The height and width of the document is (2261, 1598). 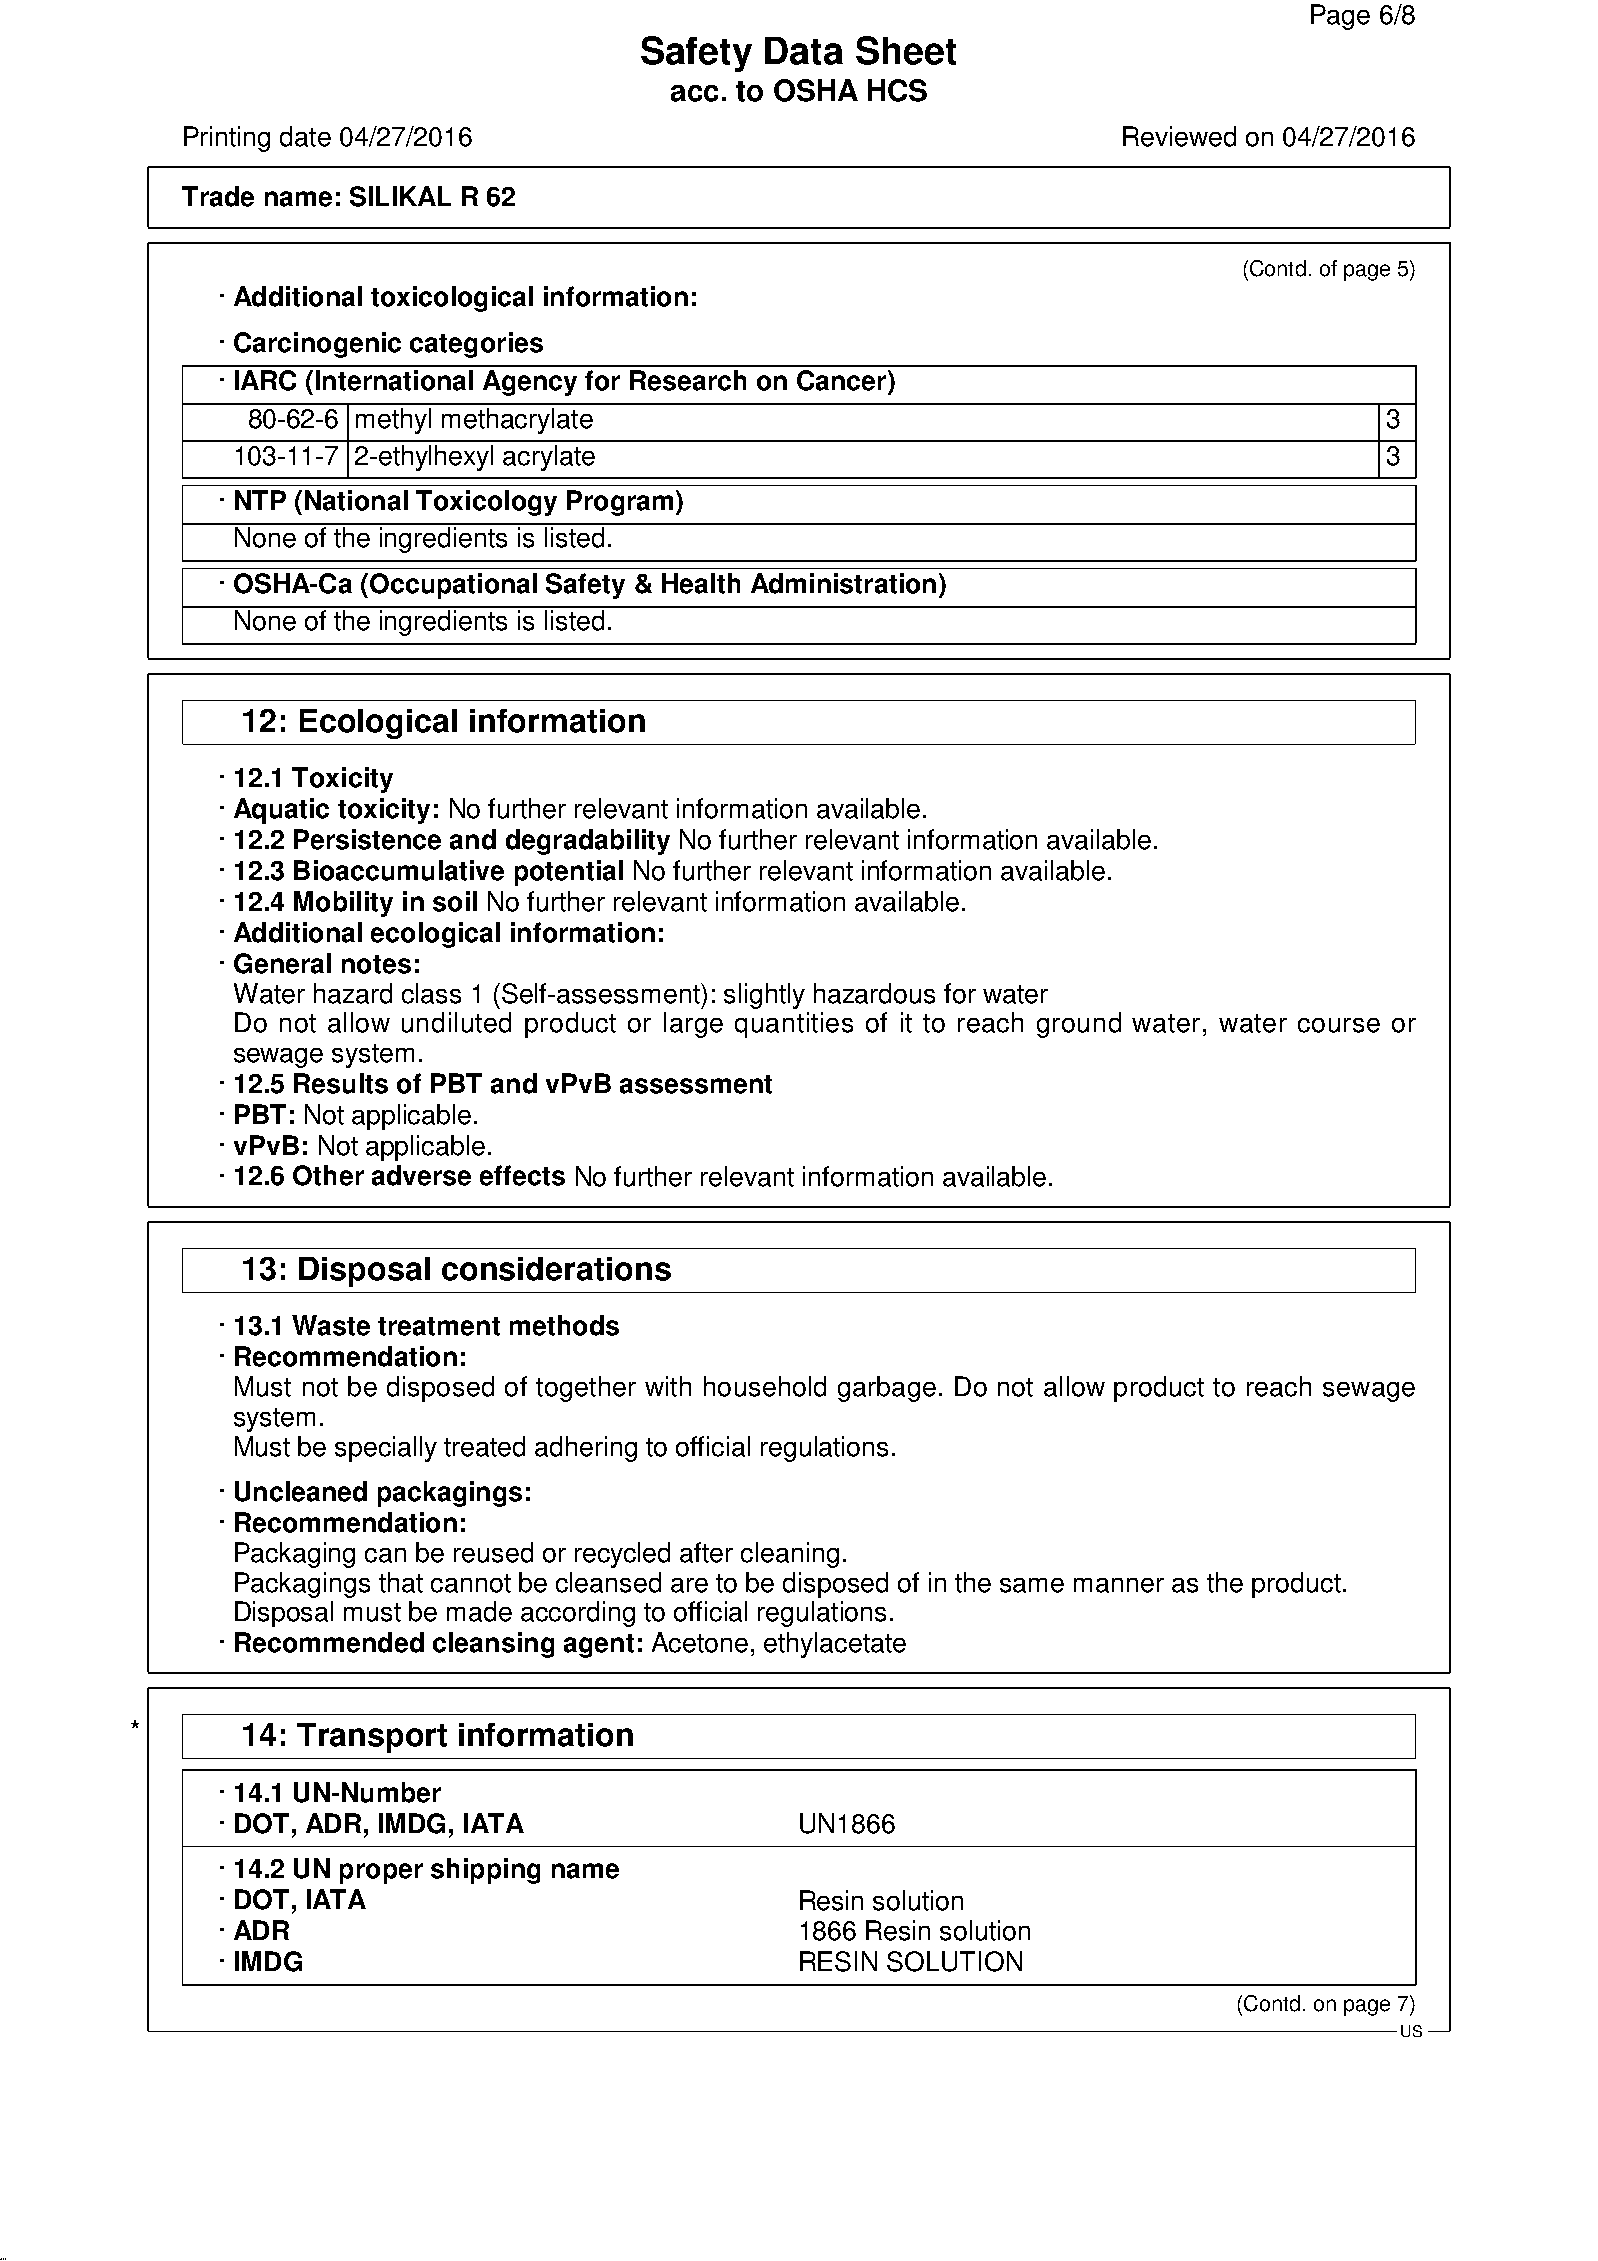 I want to click on Reviewed, so click(x=1179, y=136).
